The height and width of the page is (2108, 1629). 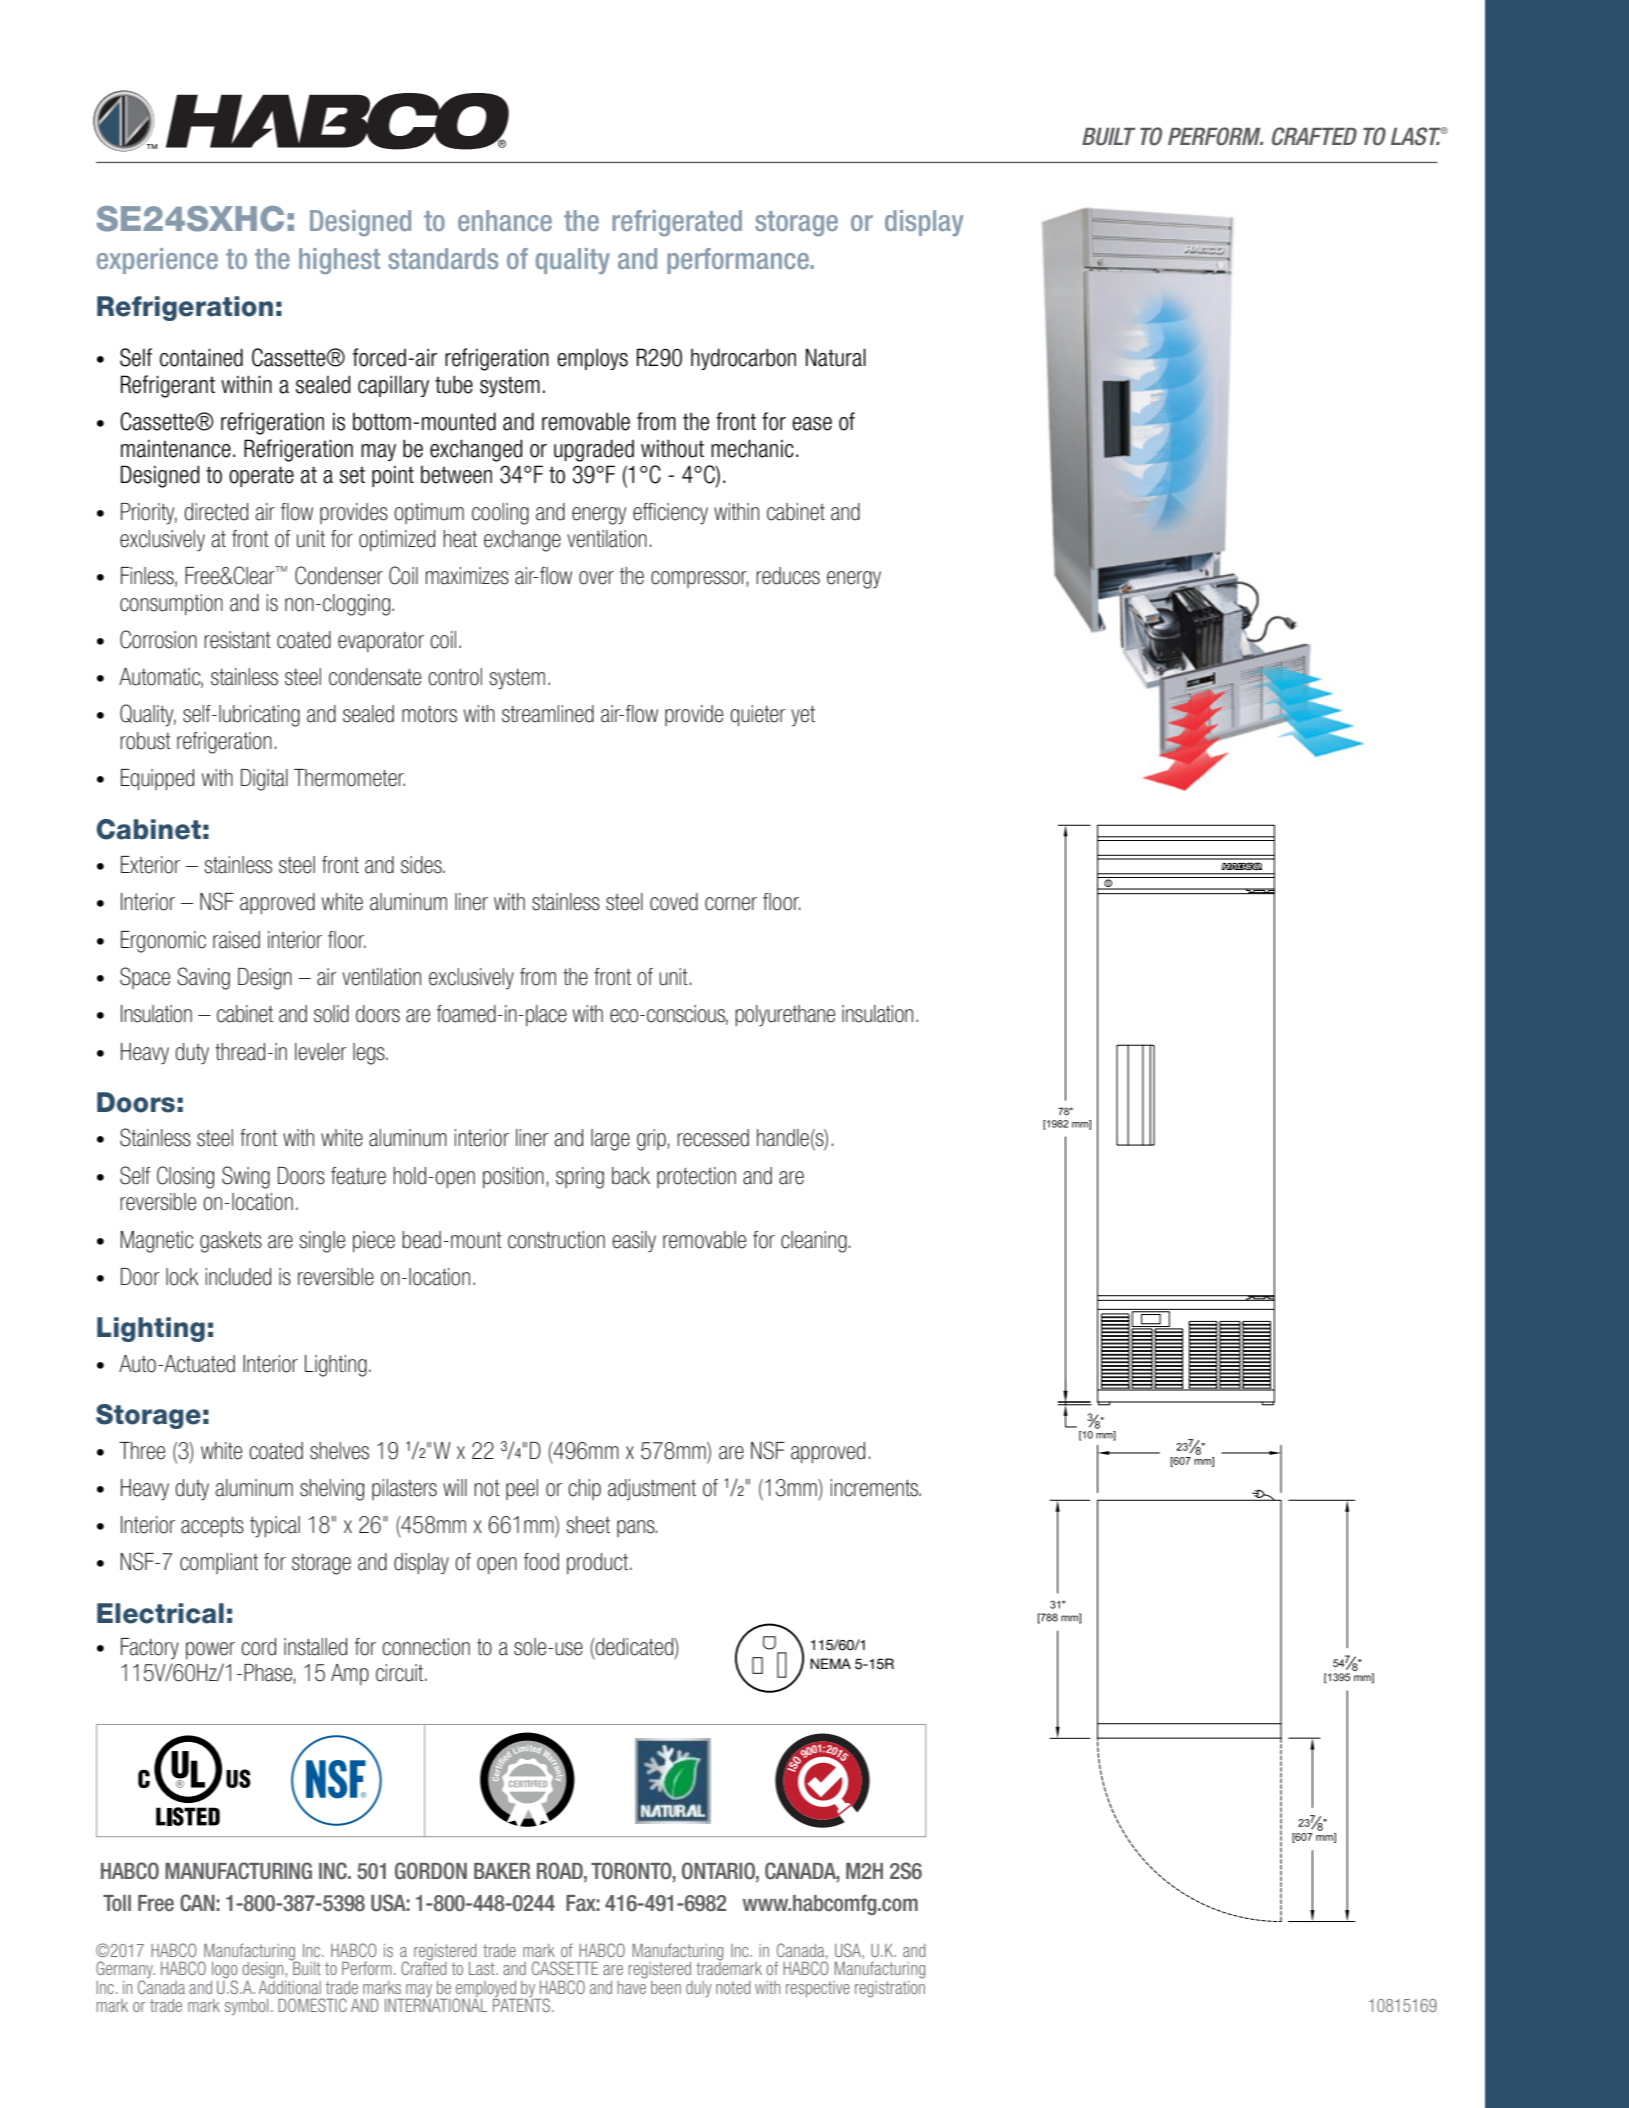 What do you see at coordinates (513, 1177) in the page?
I see `position` at bounding box center [513, 1177].
